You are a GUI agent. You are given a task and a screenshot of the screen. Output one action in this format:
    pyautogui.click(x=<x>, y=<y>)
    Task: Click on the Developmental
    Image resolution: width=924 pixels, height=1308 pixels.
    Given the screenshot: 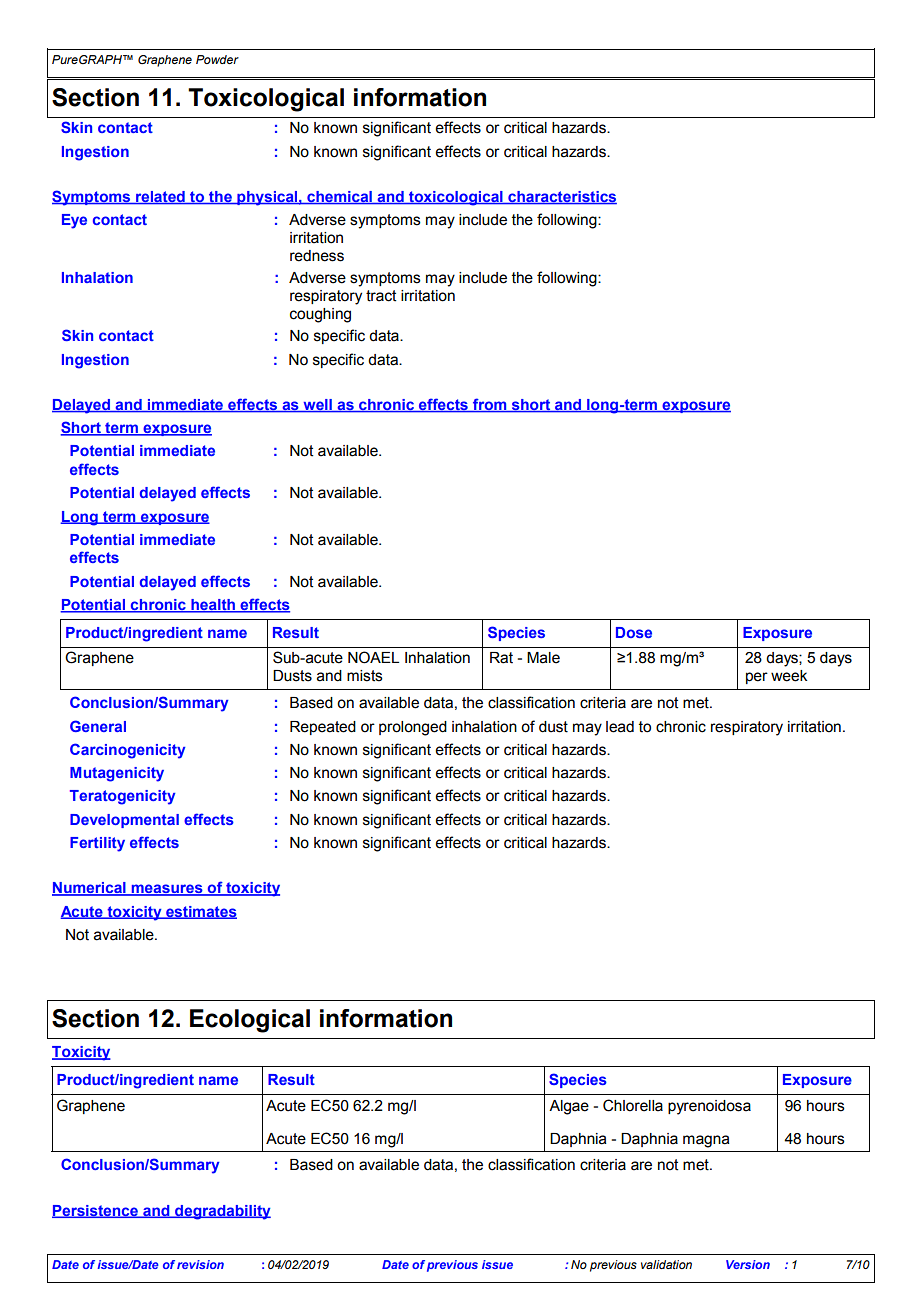 What is the action you would take?
    pyautogui.click(x=124, y=821)
